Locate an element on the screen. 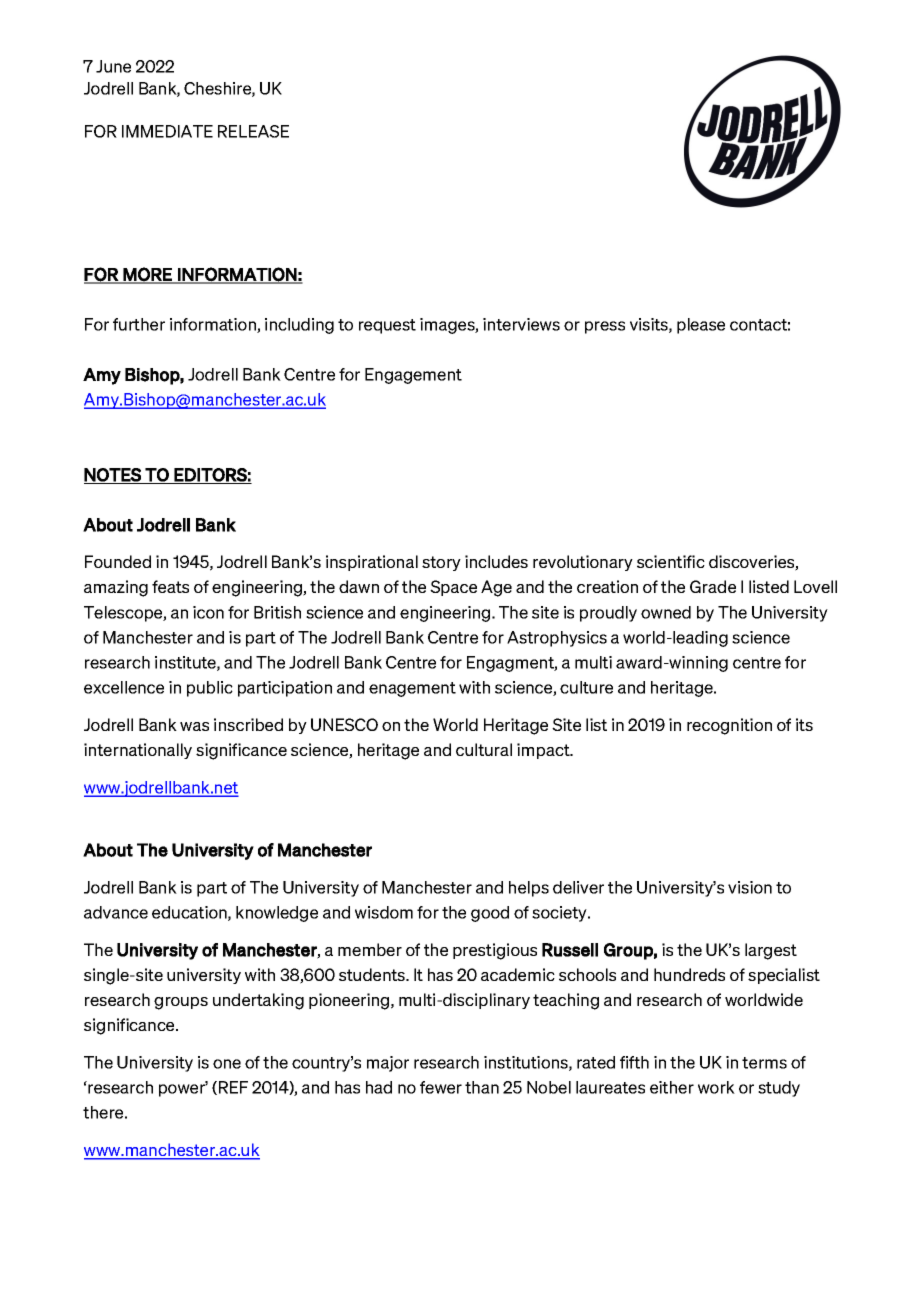 This screenshot has width=924, height=1308. feats is located at coordinates (170, 586).
